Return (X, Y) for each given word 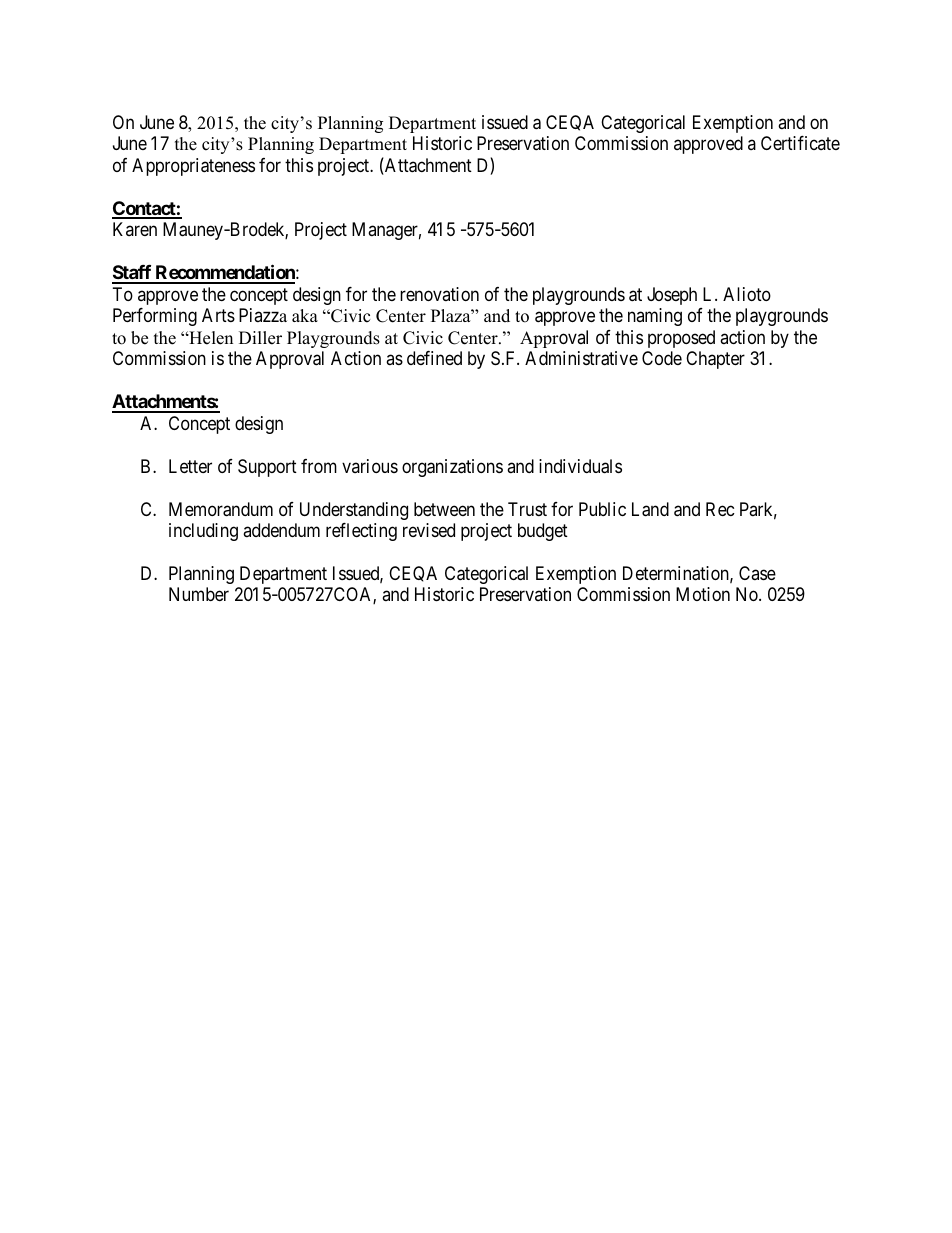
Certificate (800, 143)
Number (199, 594)
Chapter (715, 360)
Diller (260, 338)
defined (434, 358)
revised (429, 530)
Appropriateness (193, 167)
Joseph (672, 296)
